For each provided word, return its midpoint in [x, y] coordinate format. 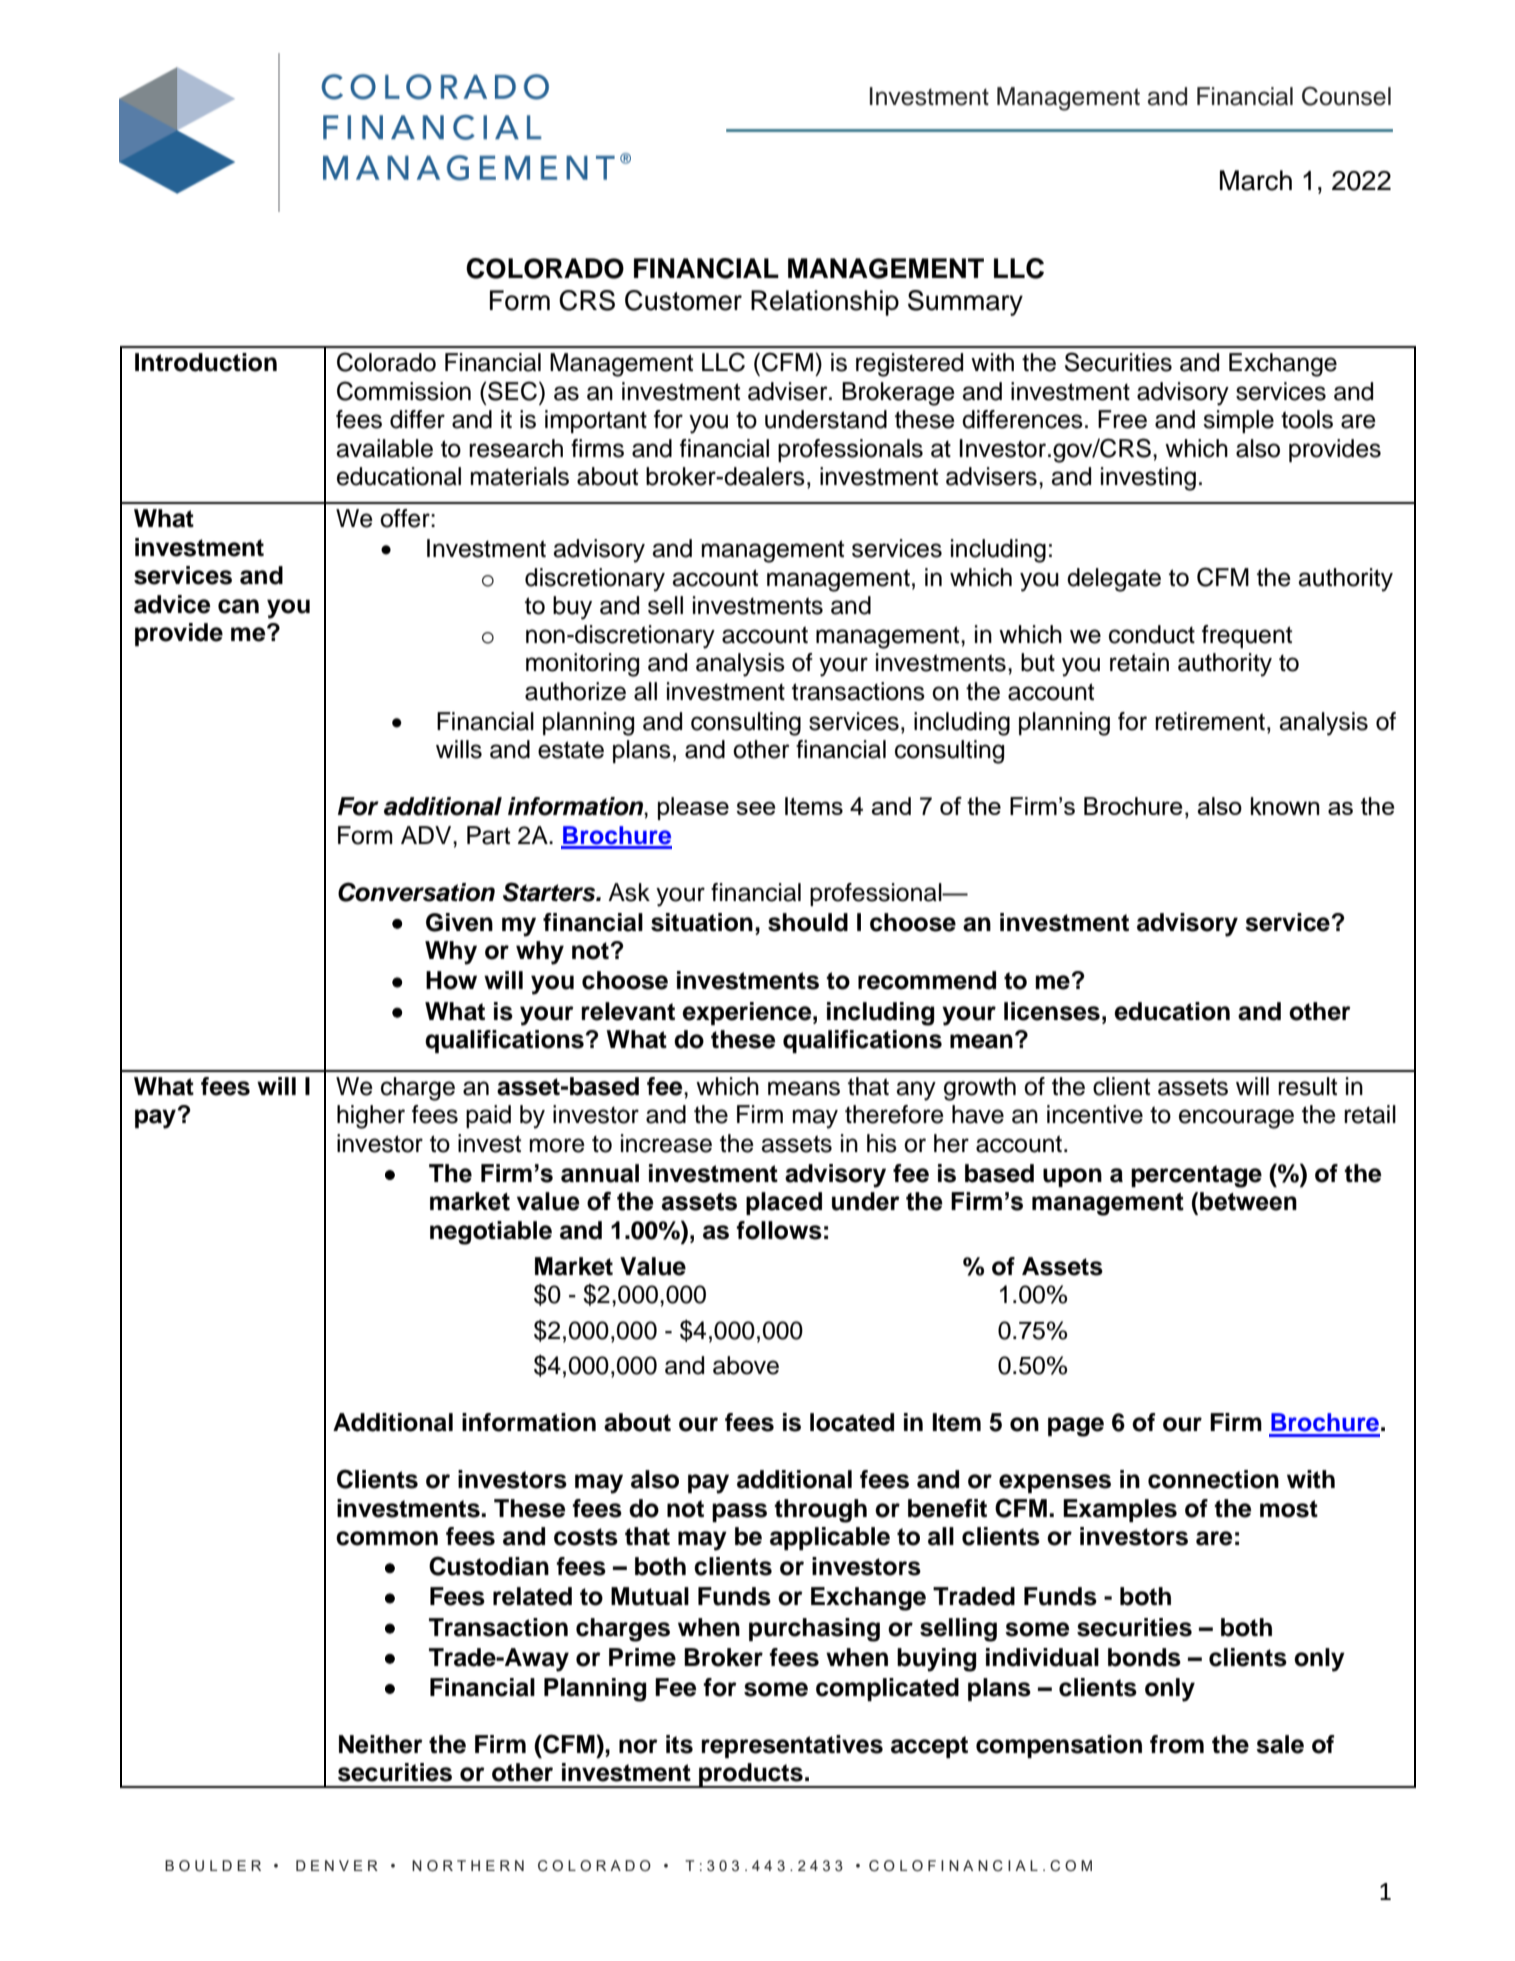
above [746, 1365]
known [1285, 806]
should [808, 922]
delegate [1114, 580]
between [1248, 1201]
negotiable [491, 1233]
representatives [792, 1746]
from [1177, 1744]
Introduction [206, 362]
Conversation [416, 892]
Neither [381, 1744]
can [238, 606]
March [1256, 180]
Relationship [825, 303]
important [596, 421]
